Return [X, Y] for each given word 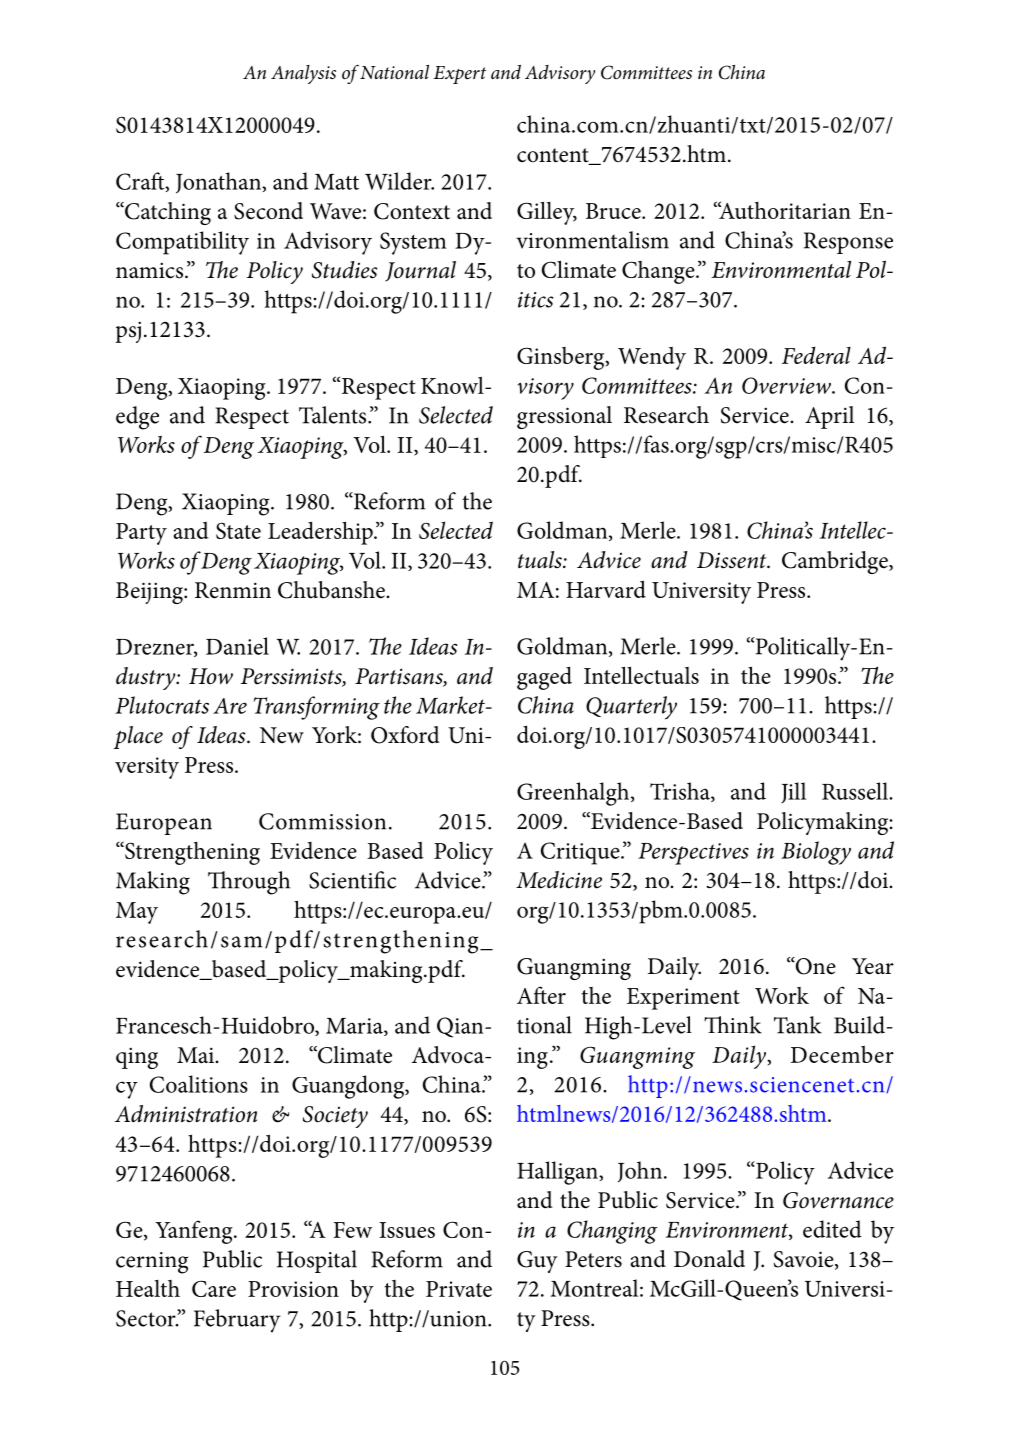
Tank [798, 1025]
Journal [420, 271]
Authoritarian [784, 210]
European [164, 824]
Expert [459, 75]
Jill [793, 792]
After [541, 995]
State [238, 530]
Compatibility [182, 243]
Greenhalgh [574, 794]
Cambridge [836, 562]
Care [214, 1288]
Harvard [606, 589]
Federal [816, 355]
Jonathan [219, 183]
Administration [186, 1114]
